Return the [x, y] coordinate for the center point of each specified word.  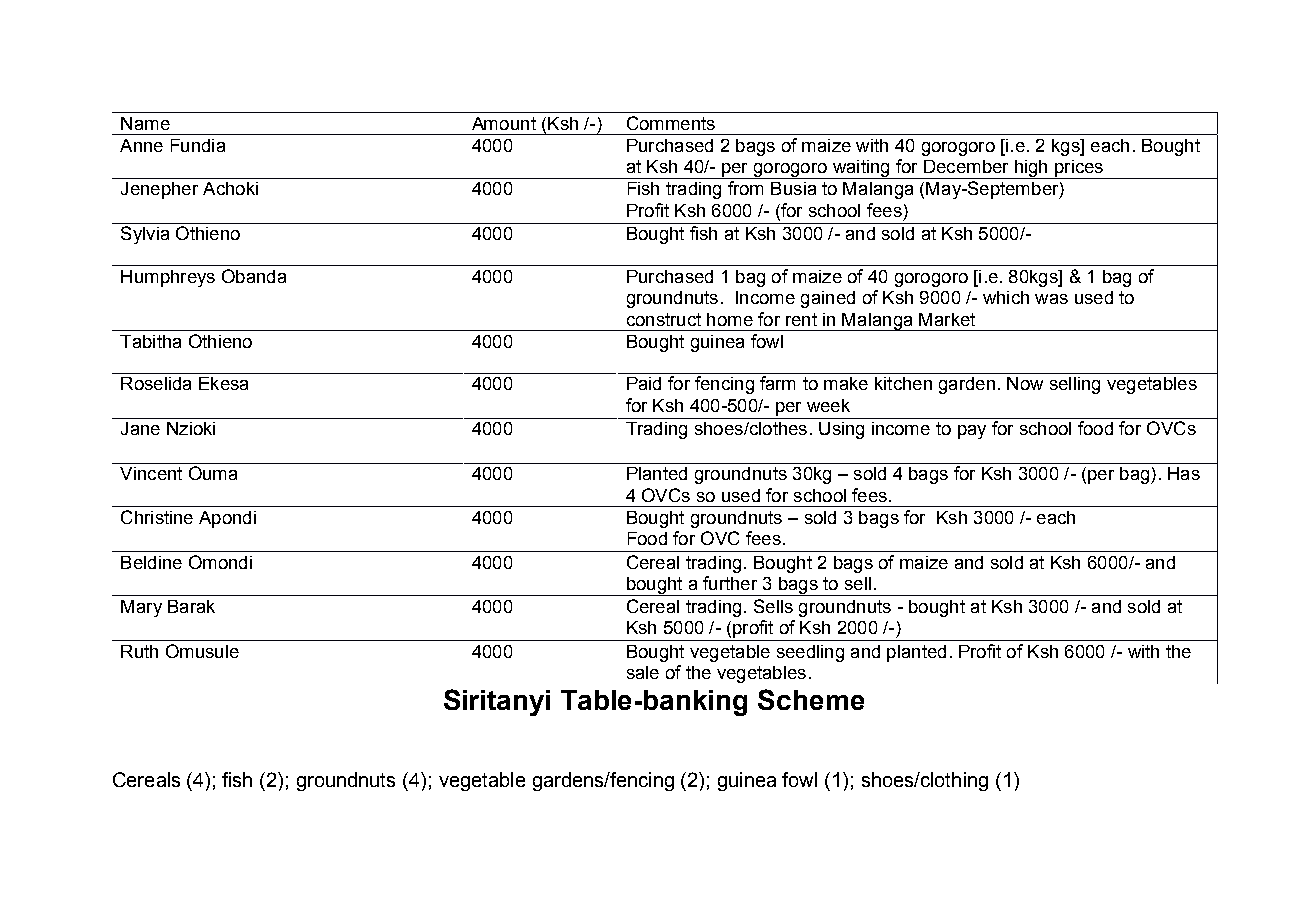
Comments [671, 123]
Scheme [811, 699]
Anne [141, 145]
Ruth [139, 651]
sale [643, 672]
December [966, 166]
